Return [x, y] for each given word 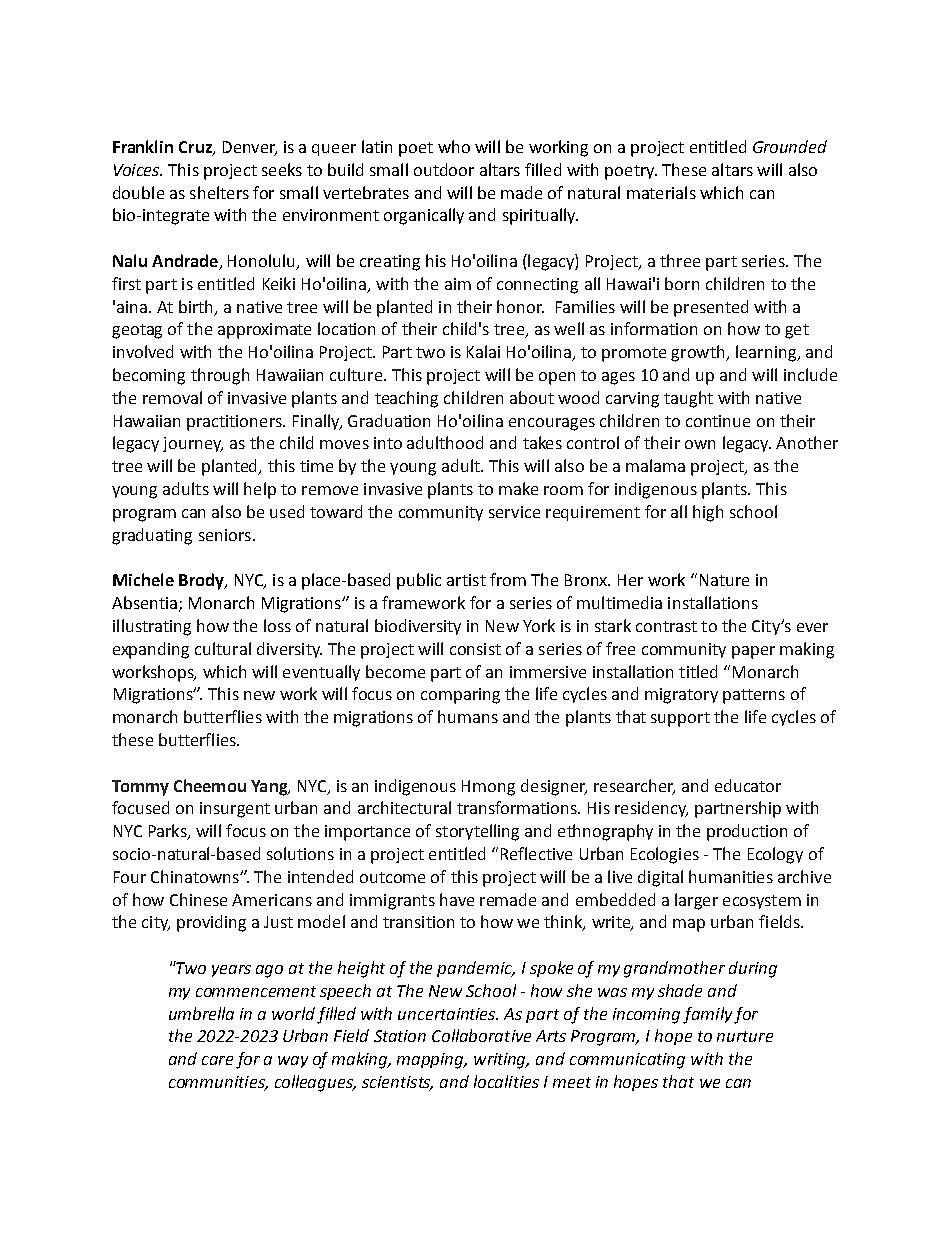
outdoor [444, 169]
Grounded [790, 146]
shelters [219, 192]
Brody [202, 581]
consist [475, 649]
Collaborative [481, 1035]
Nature [724, 580]
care [217, 1060]
